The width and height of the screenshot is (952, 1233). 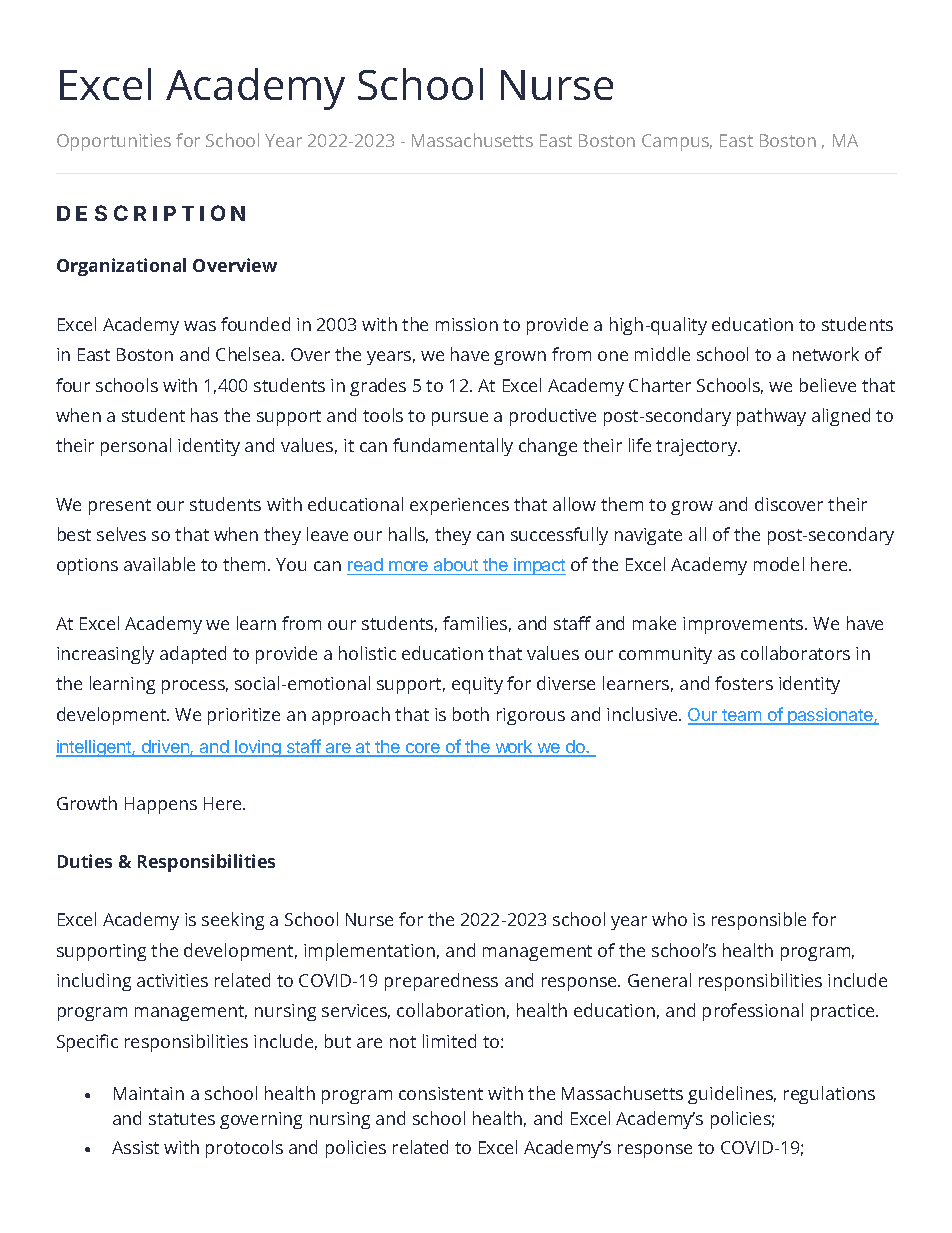 I want to click on statutes, so click(x=182, y=1119).
